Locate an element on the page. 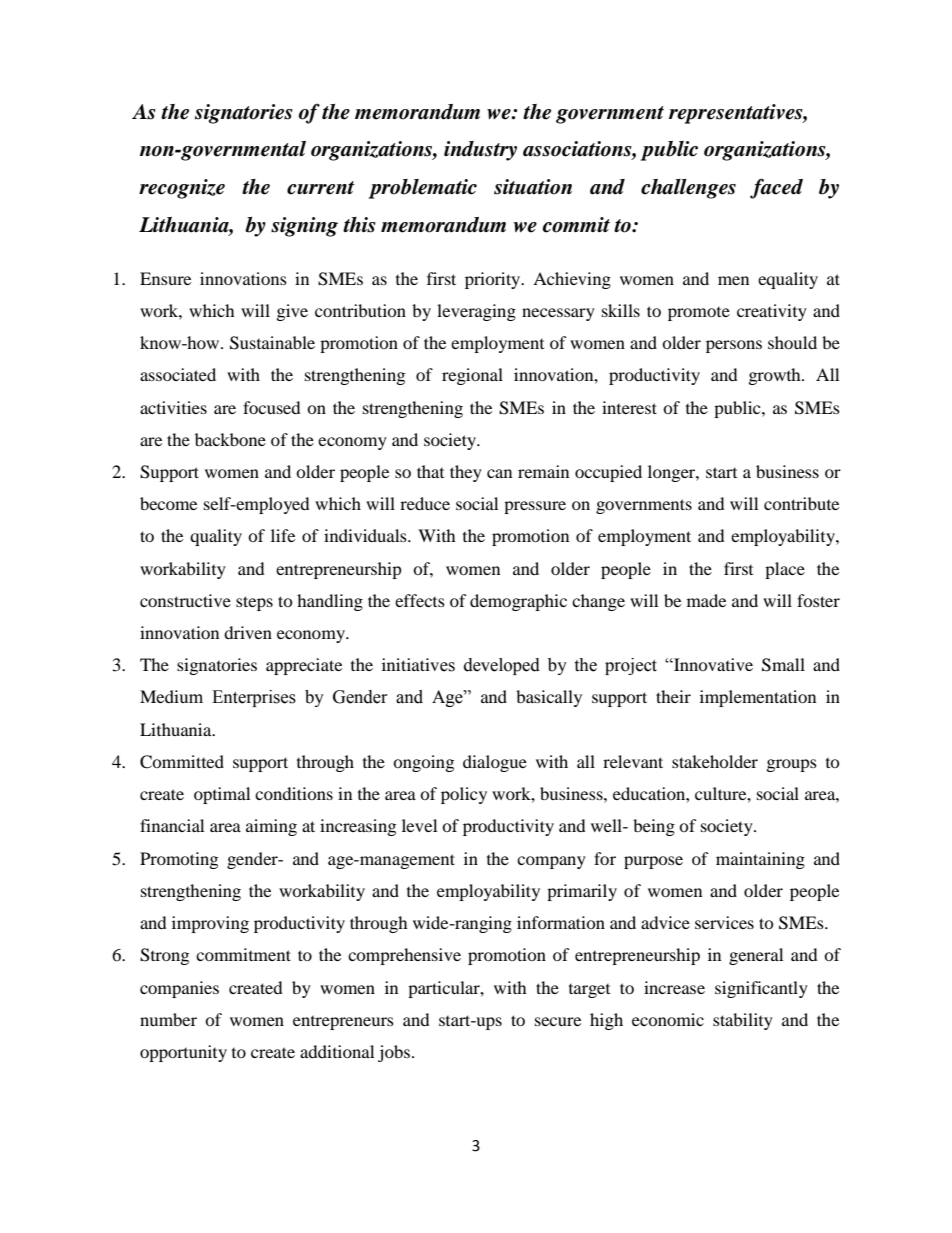 The width and height of the image is (952, 1233). opportunity is located at coordinates (183, 1053).
